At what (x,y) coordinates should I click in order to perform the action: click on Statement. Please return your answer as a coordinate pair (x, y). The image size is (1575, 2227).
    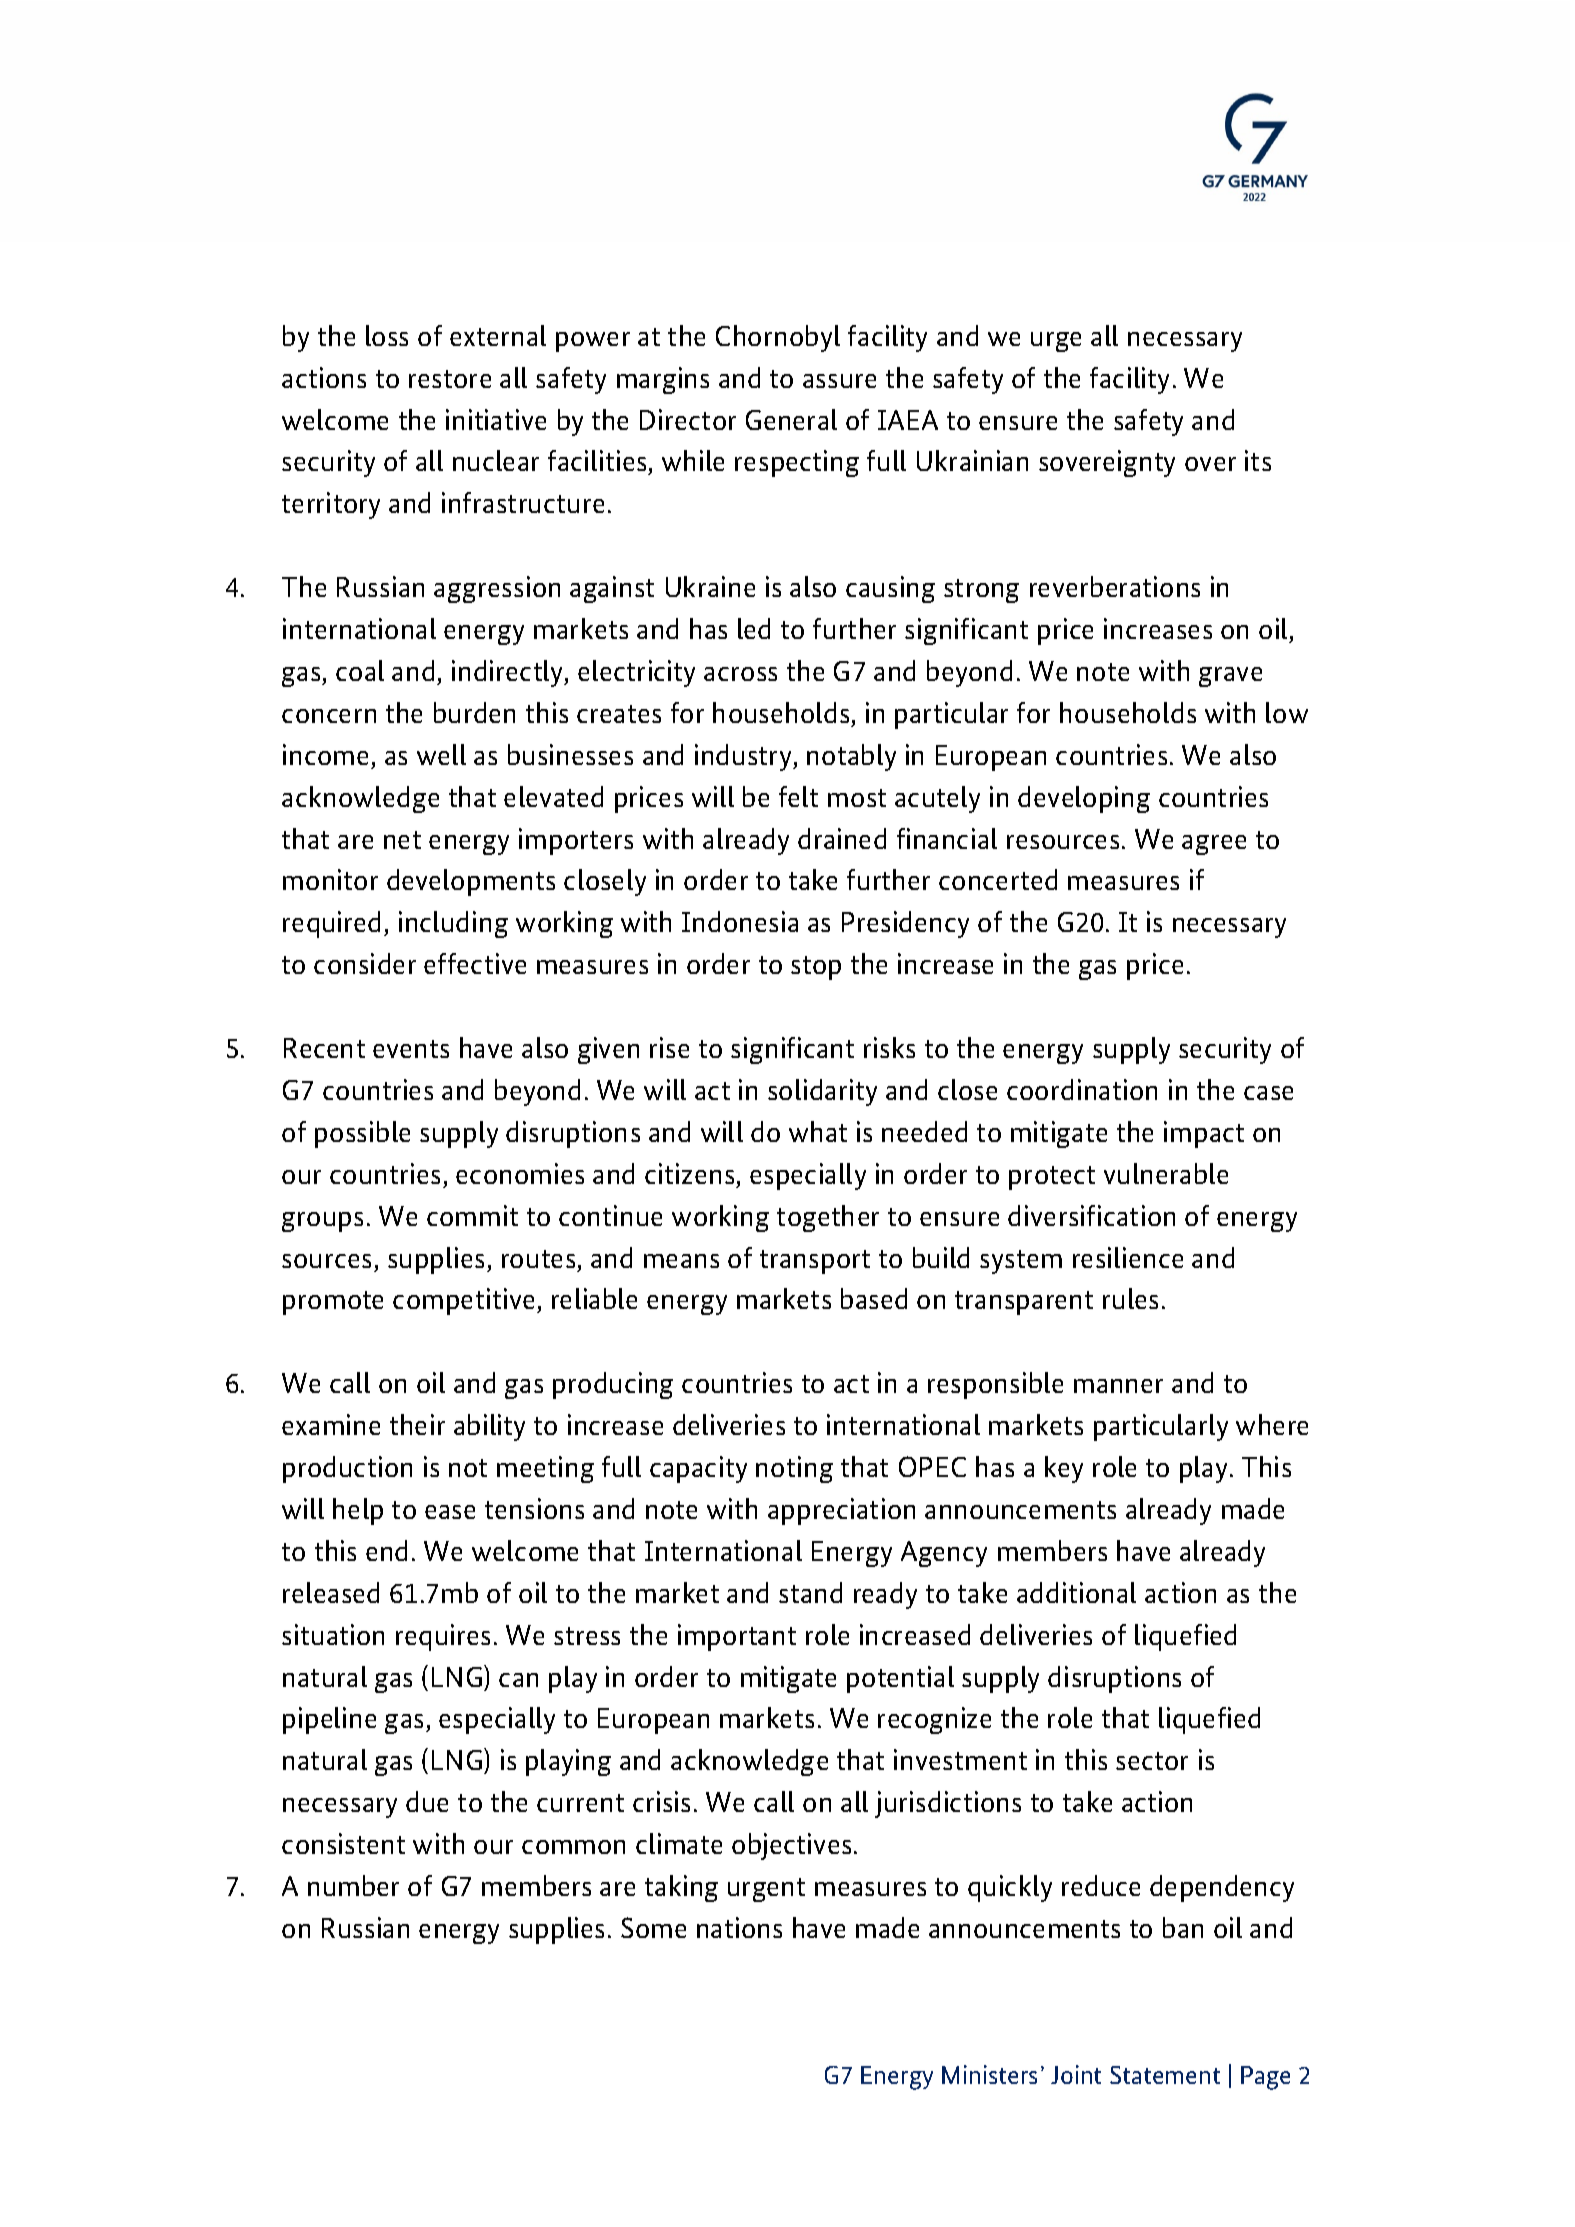
    Looking at the image, I should click on (1165, 2075).
